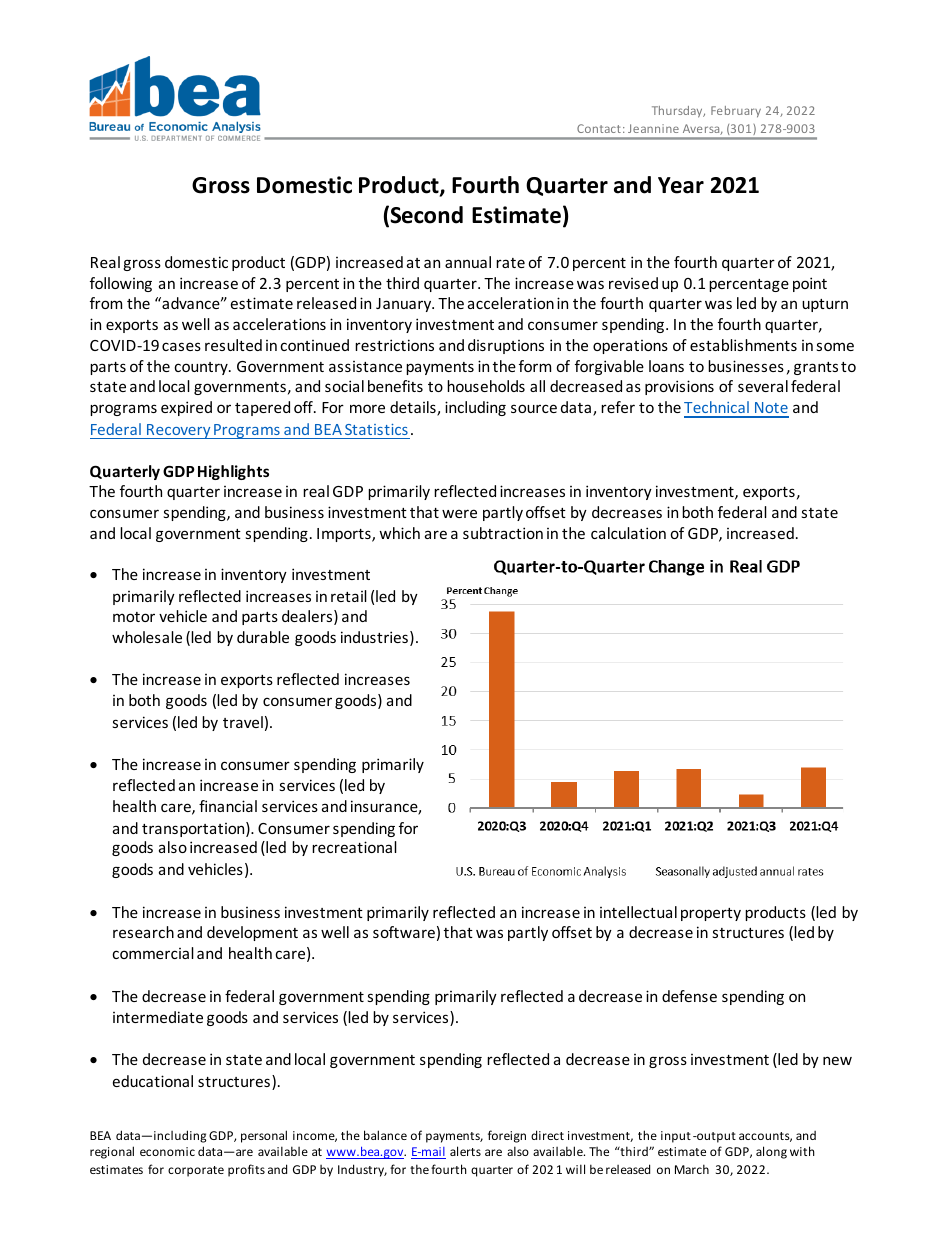 The image size is (952, 1233). What do you see at coordinates (186, 408) in the screenshot?
I see `expired` at bounding box center [186, 408].
